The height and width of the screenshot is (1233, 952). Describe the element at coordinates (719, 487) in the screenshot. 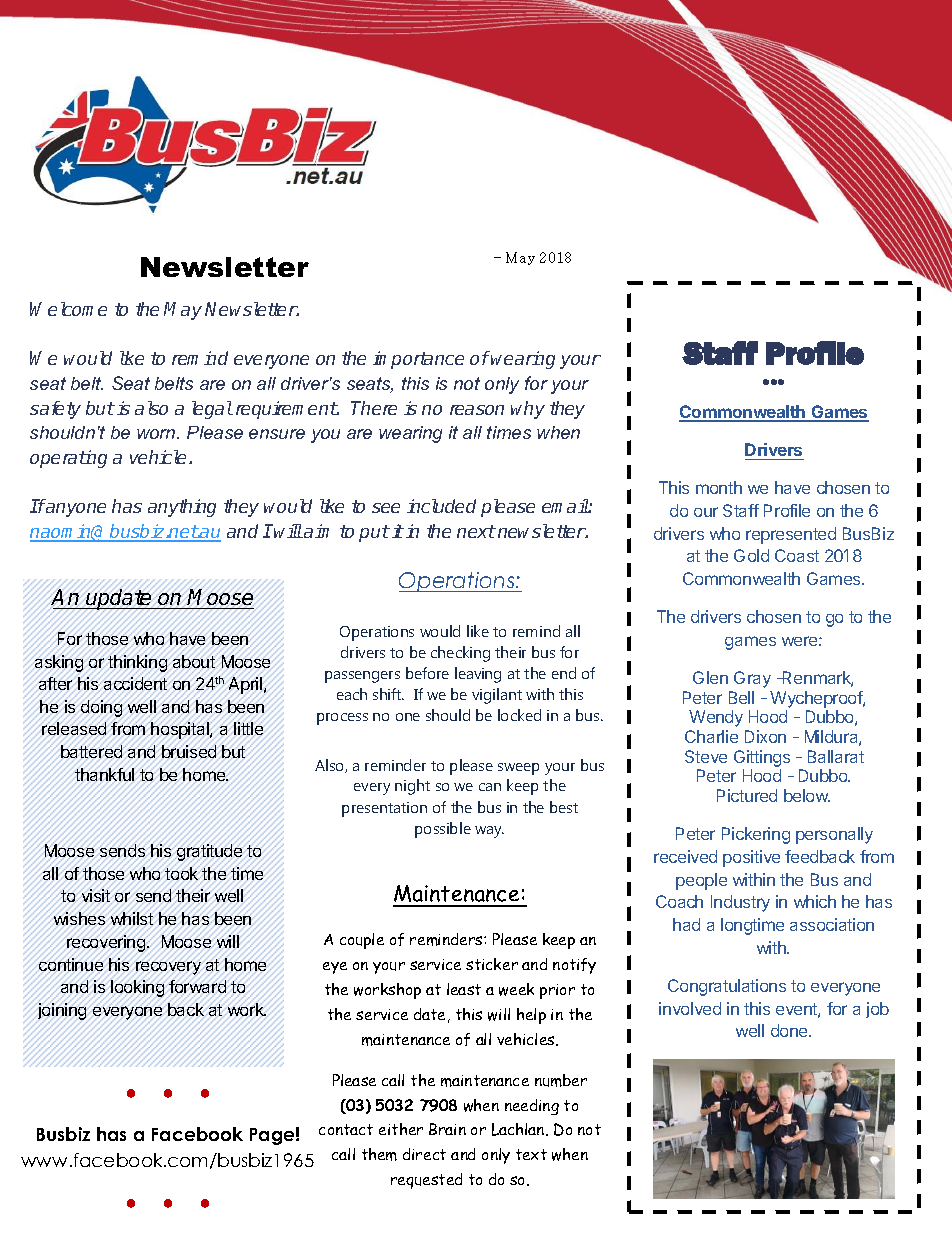

I see `month` at that location.
